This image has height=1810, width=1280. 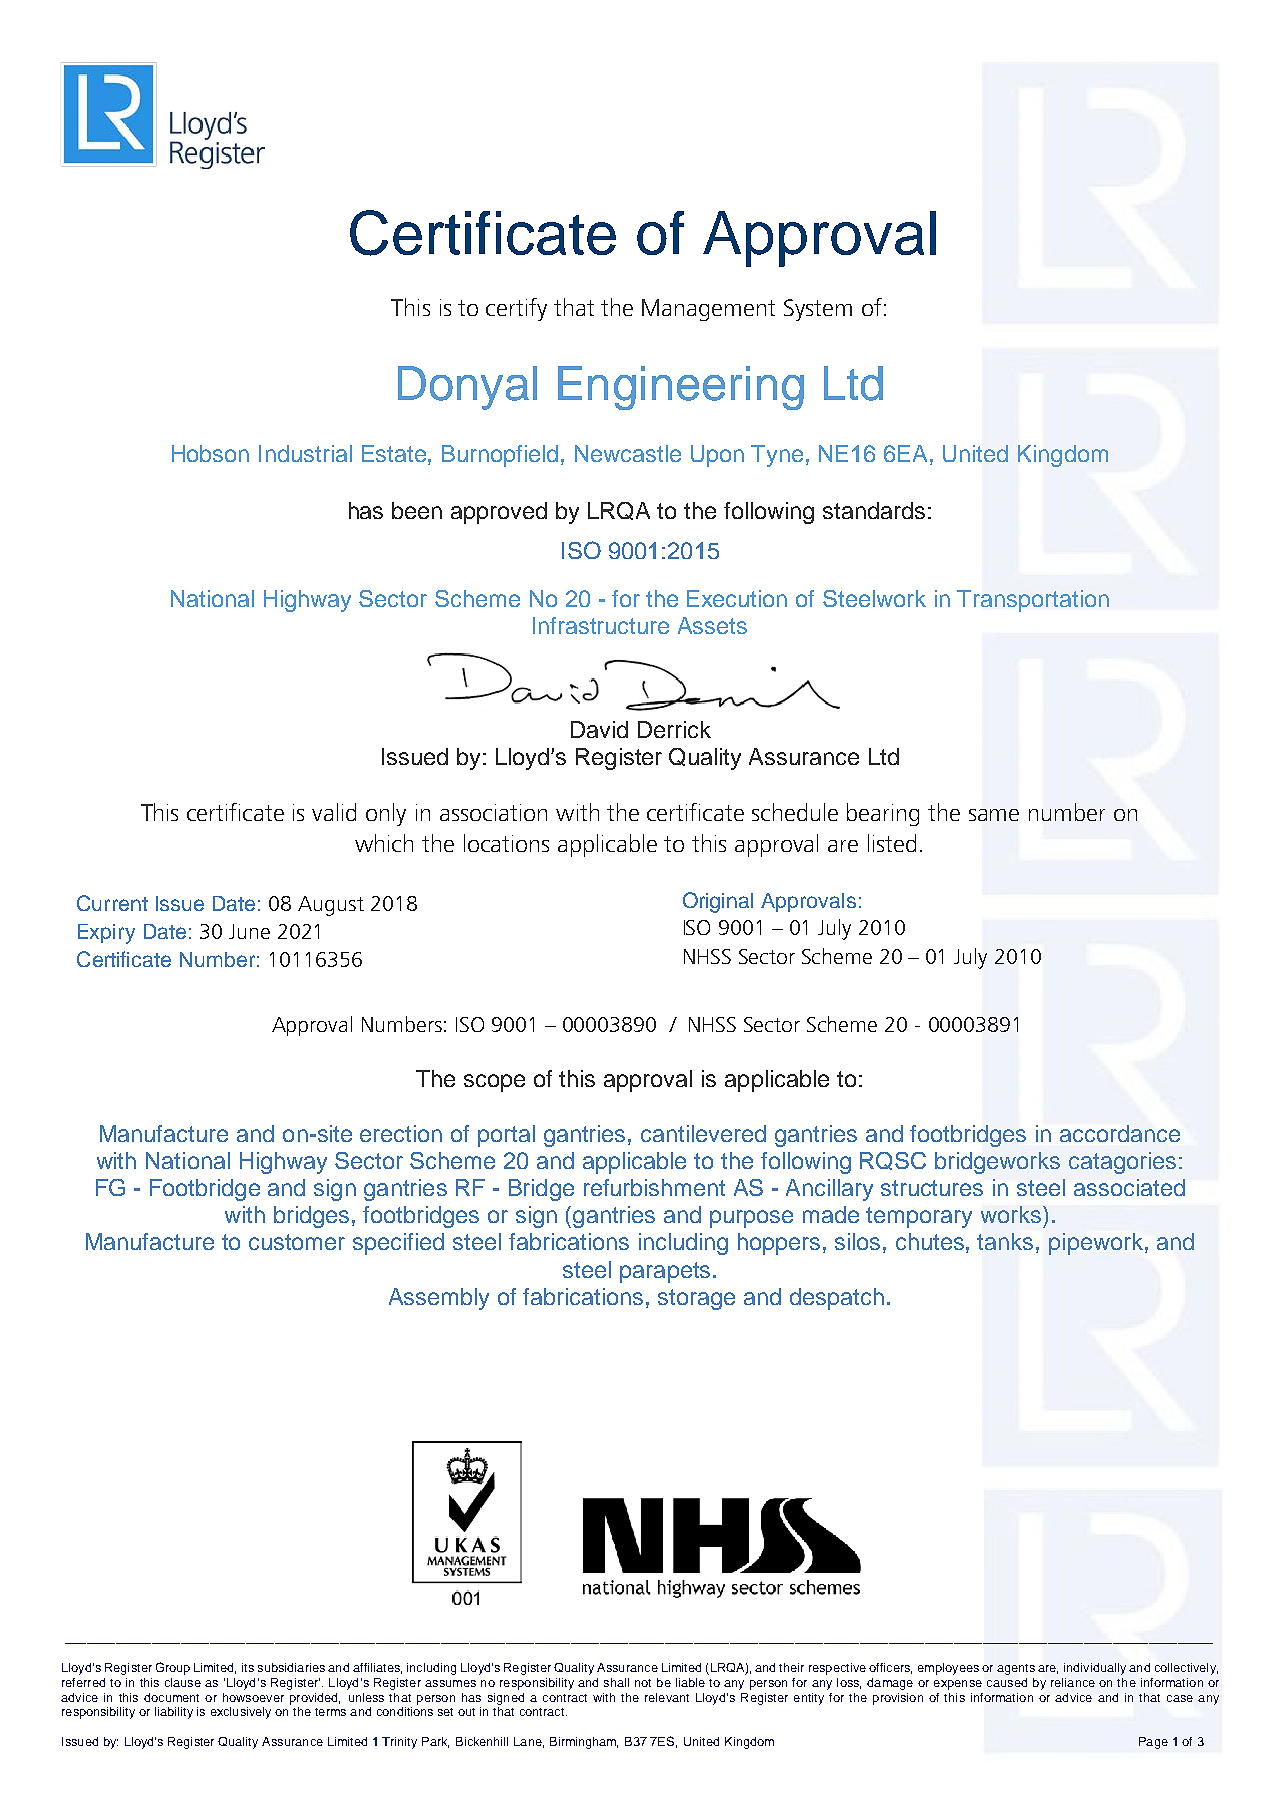 I want to click on exclusively, so click(x=241, y=1713).
